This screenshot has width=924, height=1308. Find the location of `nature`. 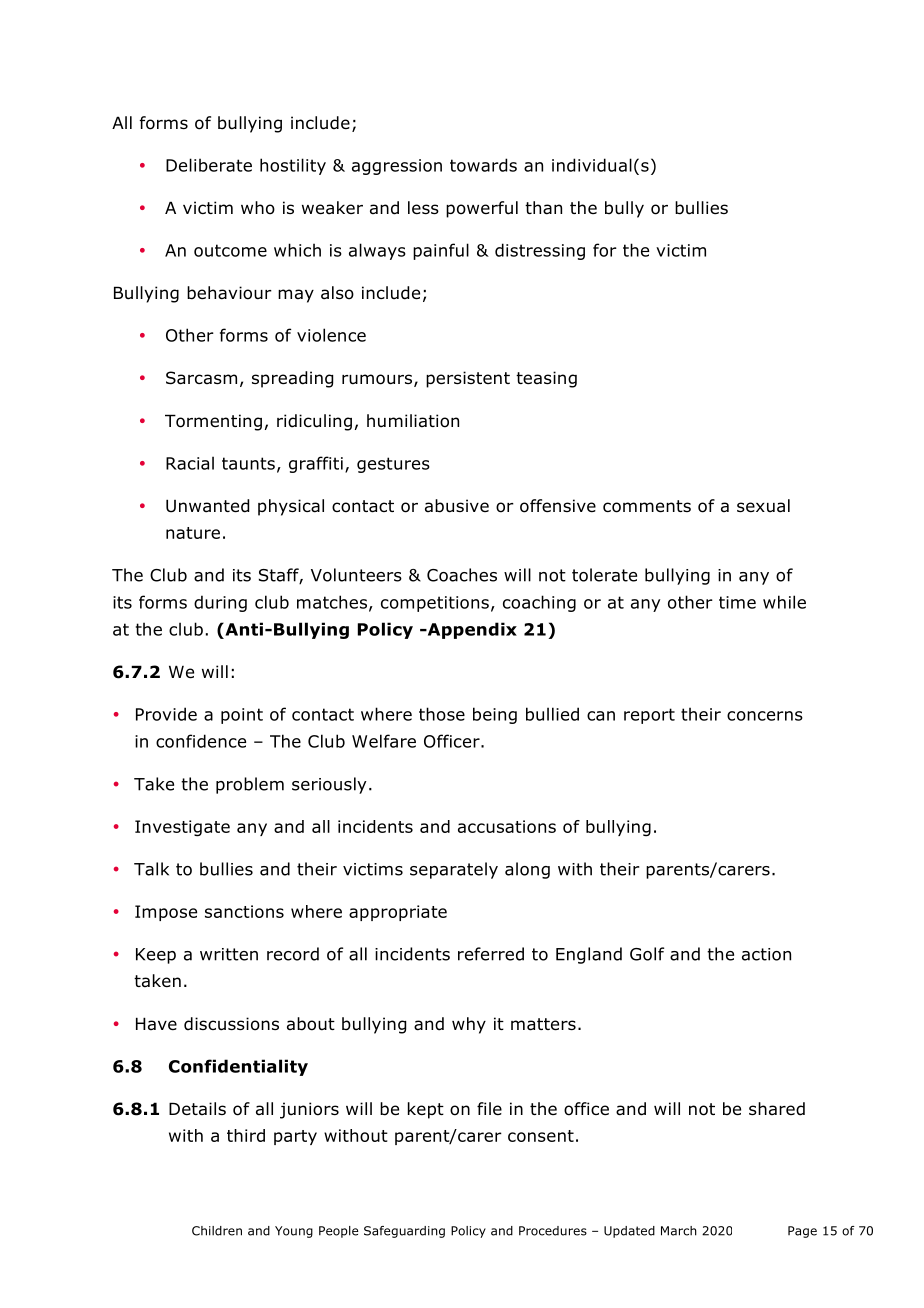

nature is located at coordinates (193, 533).
